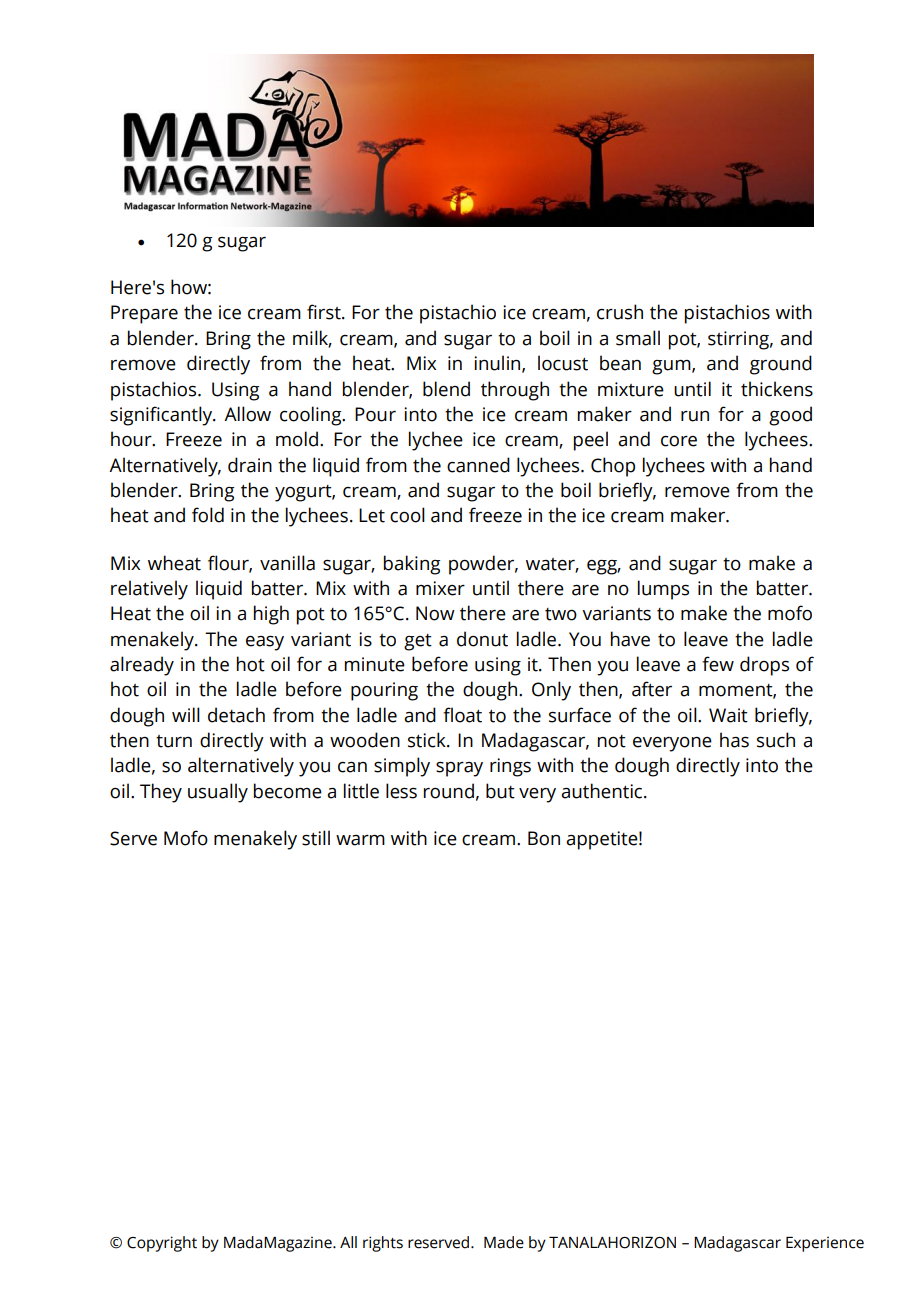  I want to click on Copyright, so click(162, 1244).
